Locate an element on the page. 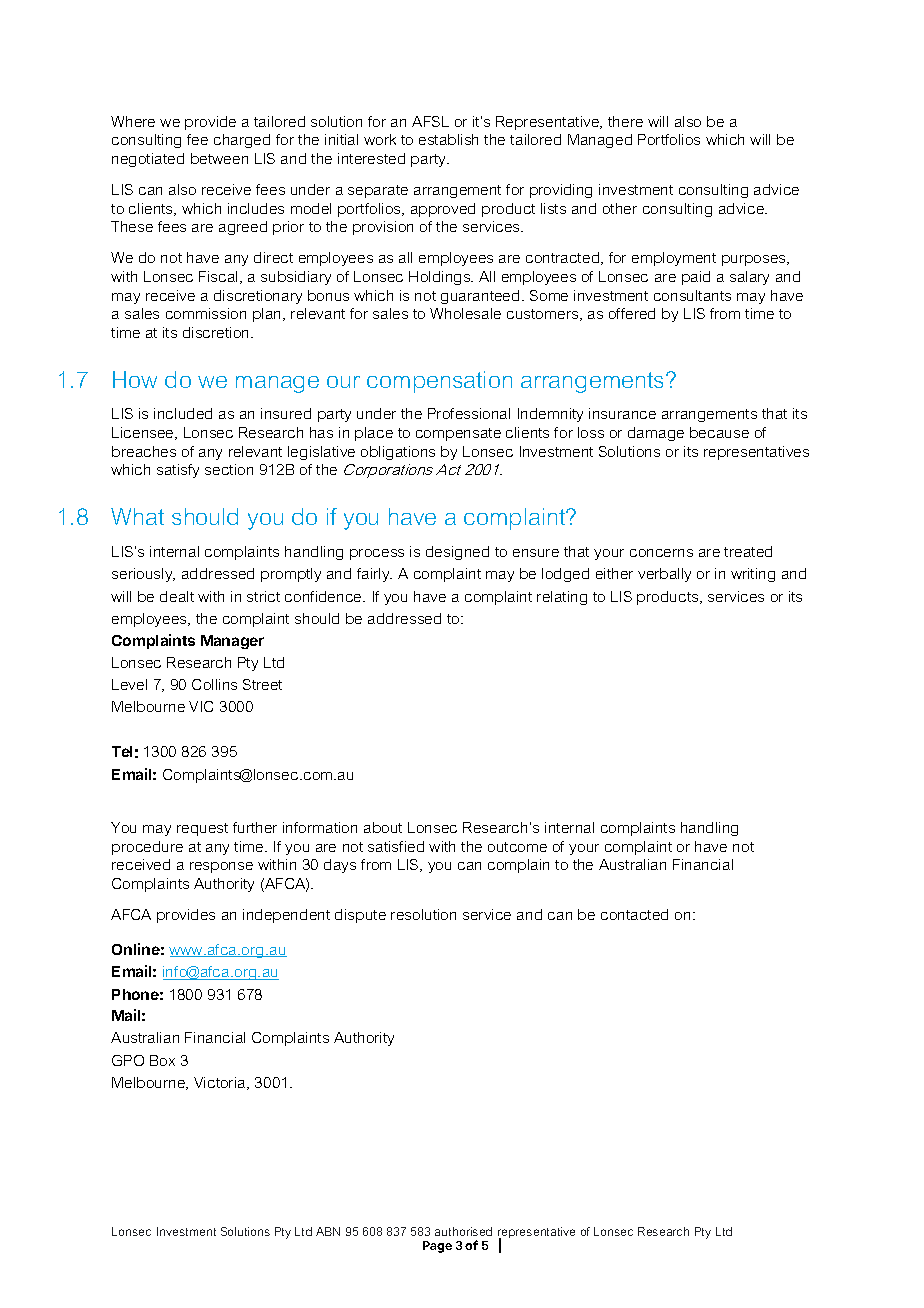  concerns is located at coordinates (661, 553).
